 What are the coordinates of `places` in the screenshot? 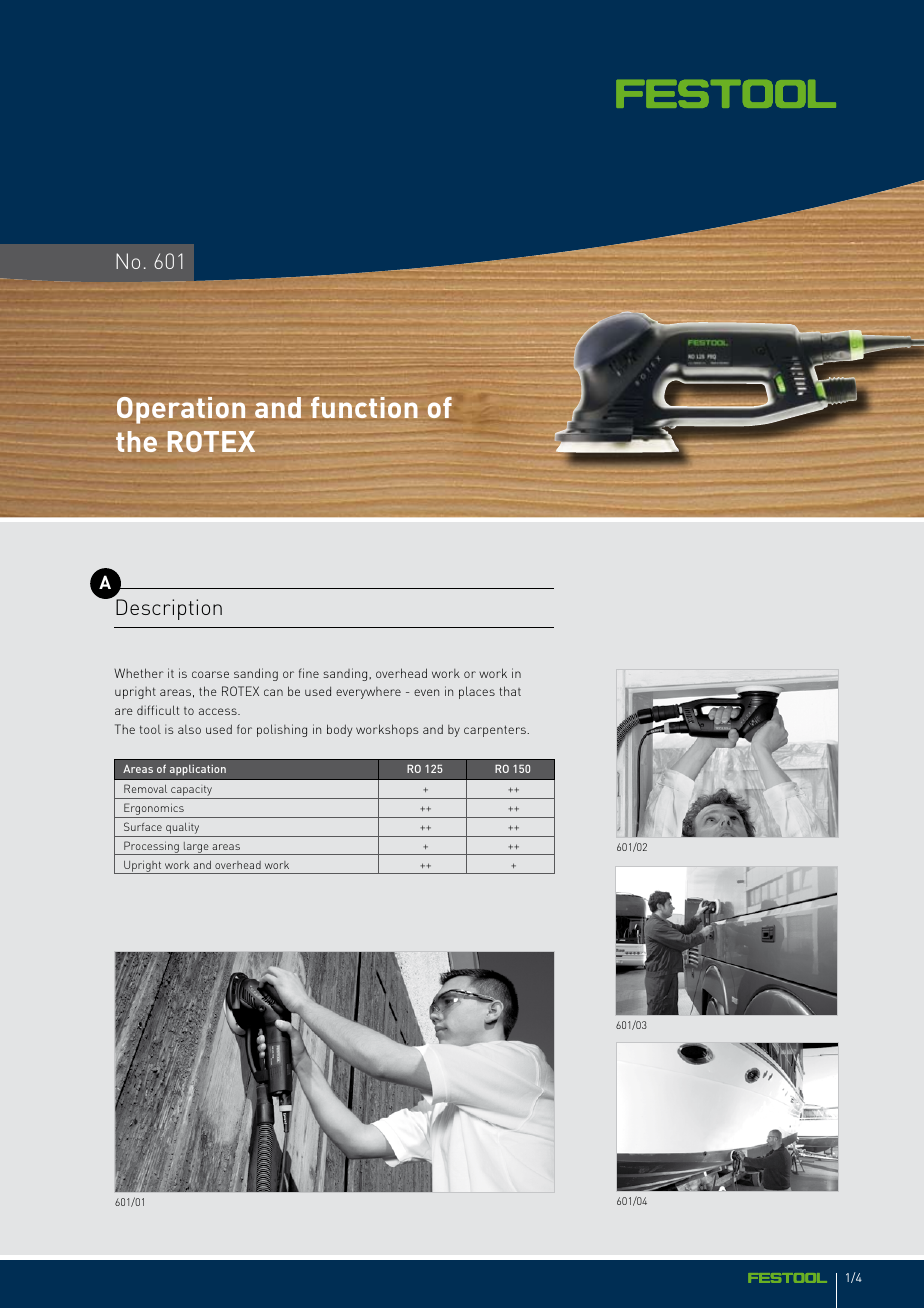 It's located at (477, 692).
